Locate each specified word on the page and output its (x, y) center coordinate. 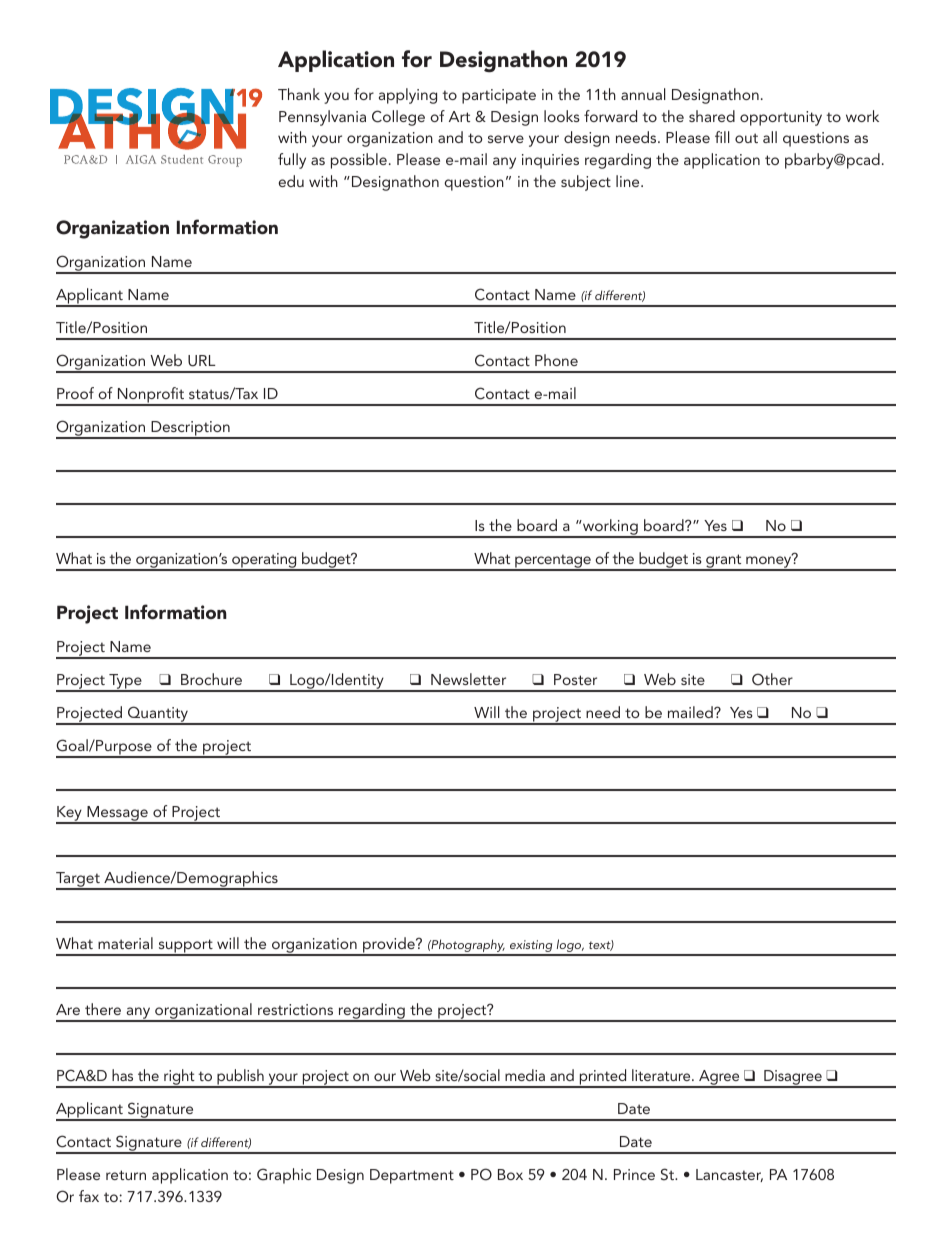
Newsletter (468, 679)
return (126, 1175)
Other (772, 679)
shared (712, 116)
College (398, 118)
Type (125, 683)
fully (292, 161)
